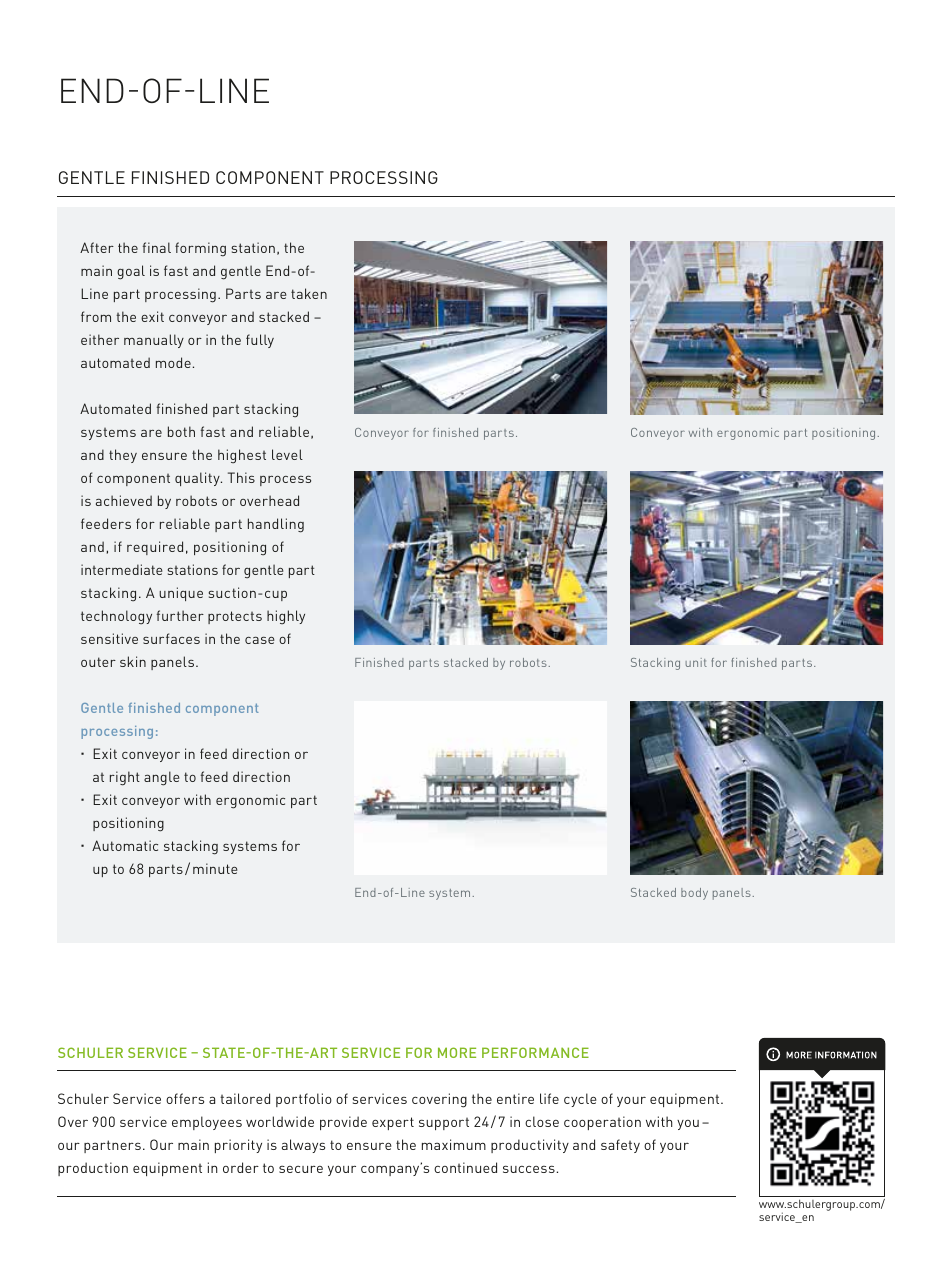  Describe the element at coordinates (260, 341) in the document. I see `fully` at that location.
